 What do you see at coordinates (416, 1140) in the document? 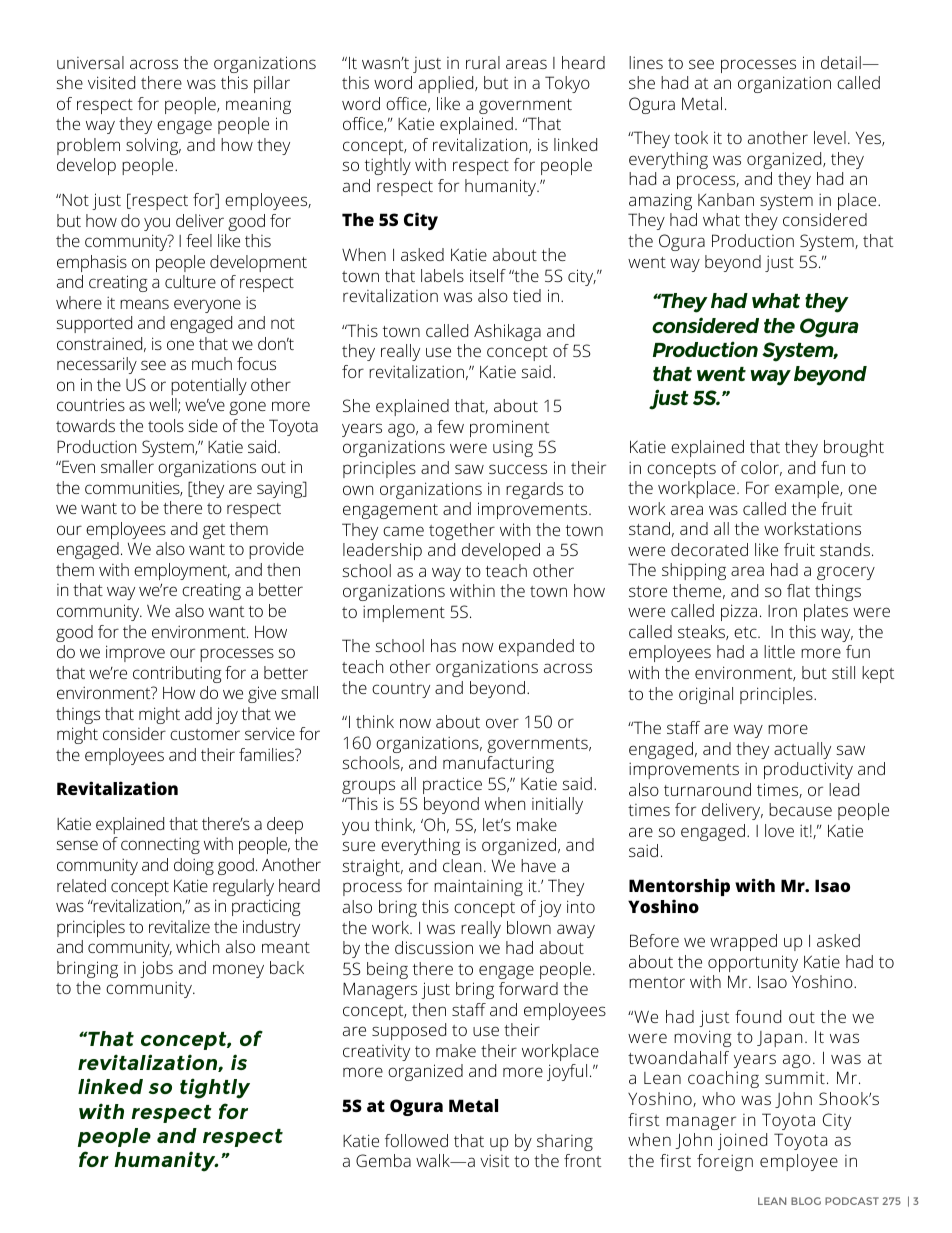
I see `followed` at bounding box center [416, 1140].
